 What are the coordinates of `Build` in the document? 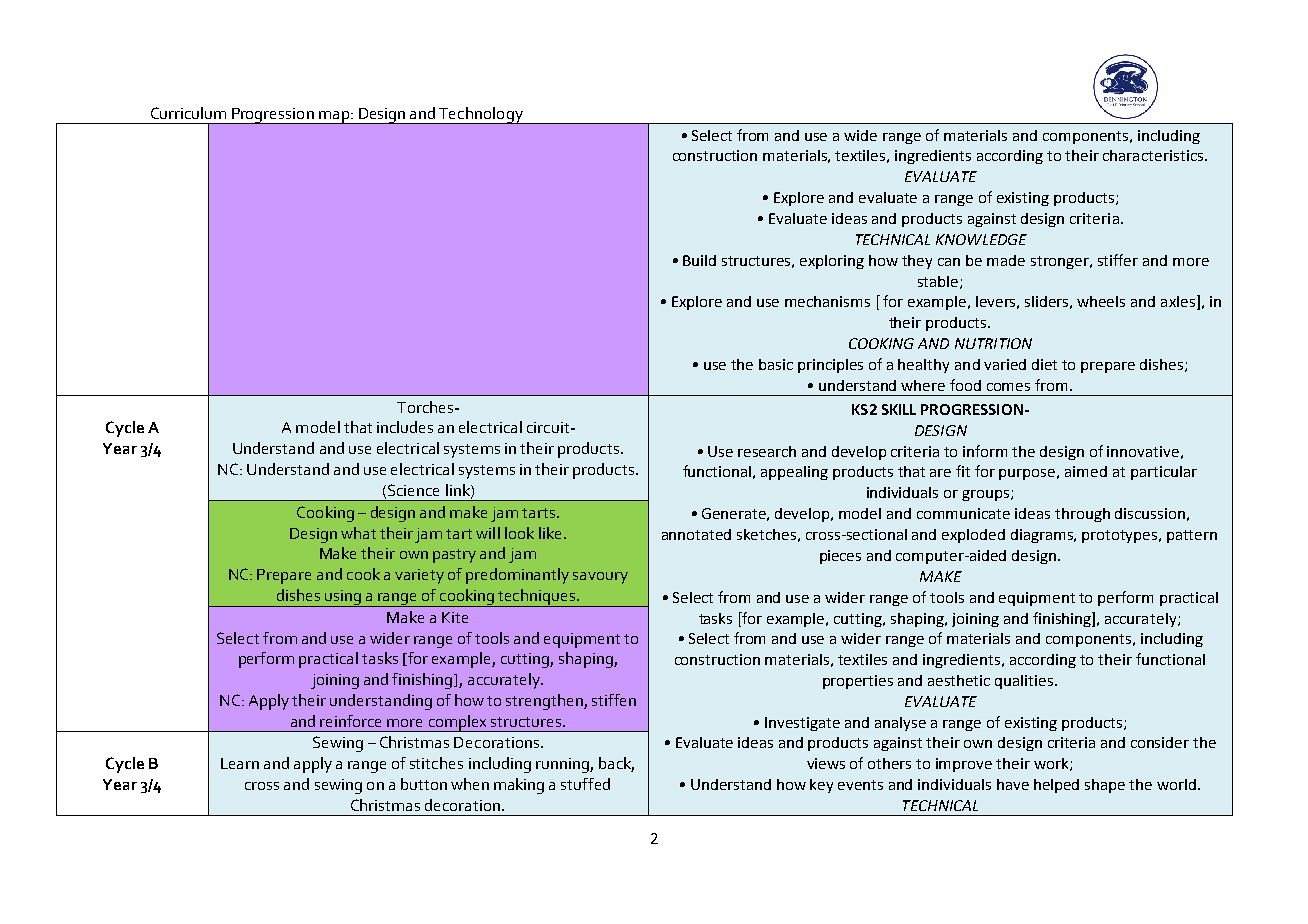 It's located at (699, 260).
